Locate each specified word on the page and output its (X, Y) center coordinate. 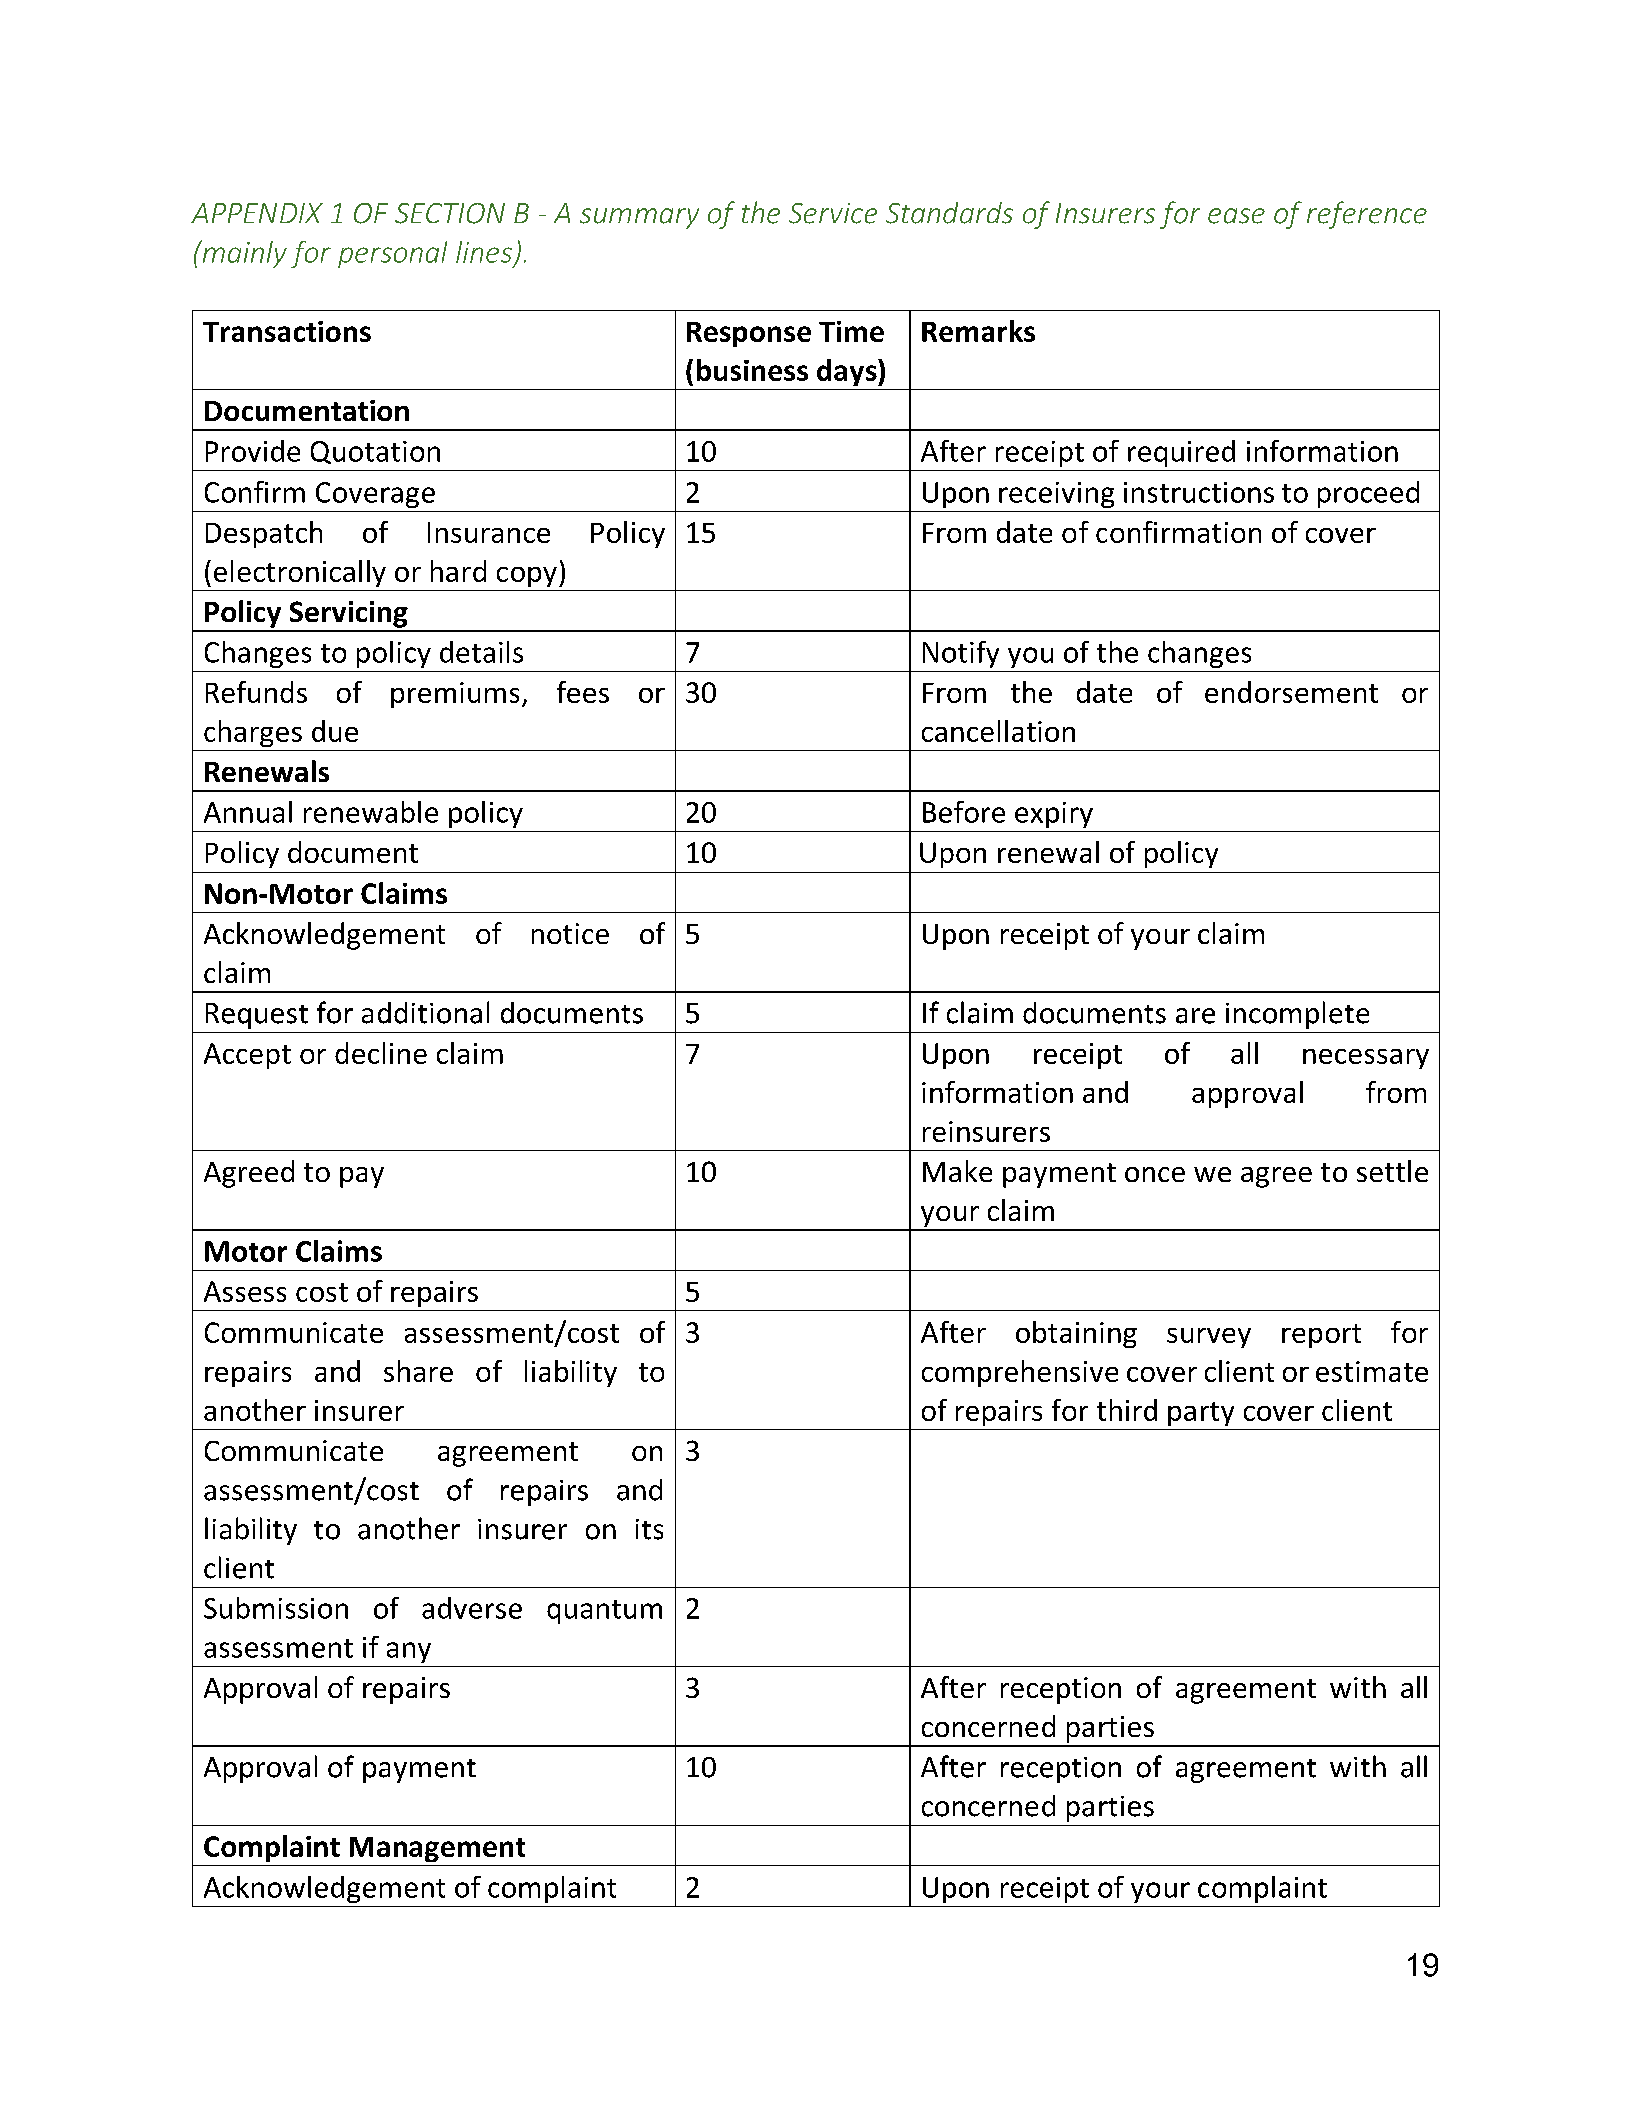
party (1201, 1414)
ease (1236, 216)
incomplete (1297, 1015)
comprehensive (1020, 1373)
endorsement (1291, 692)
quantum (604, 1612)
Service (833, 213)
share (418, 1371)
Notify (961, 654)
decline (381, 1053)
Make (957, 1171)
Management (437, 1849)
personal (392, 254)
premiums (455, 695)
